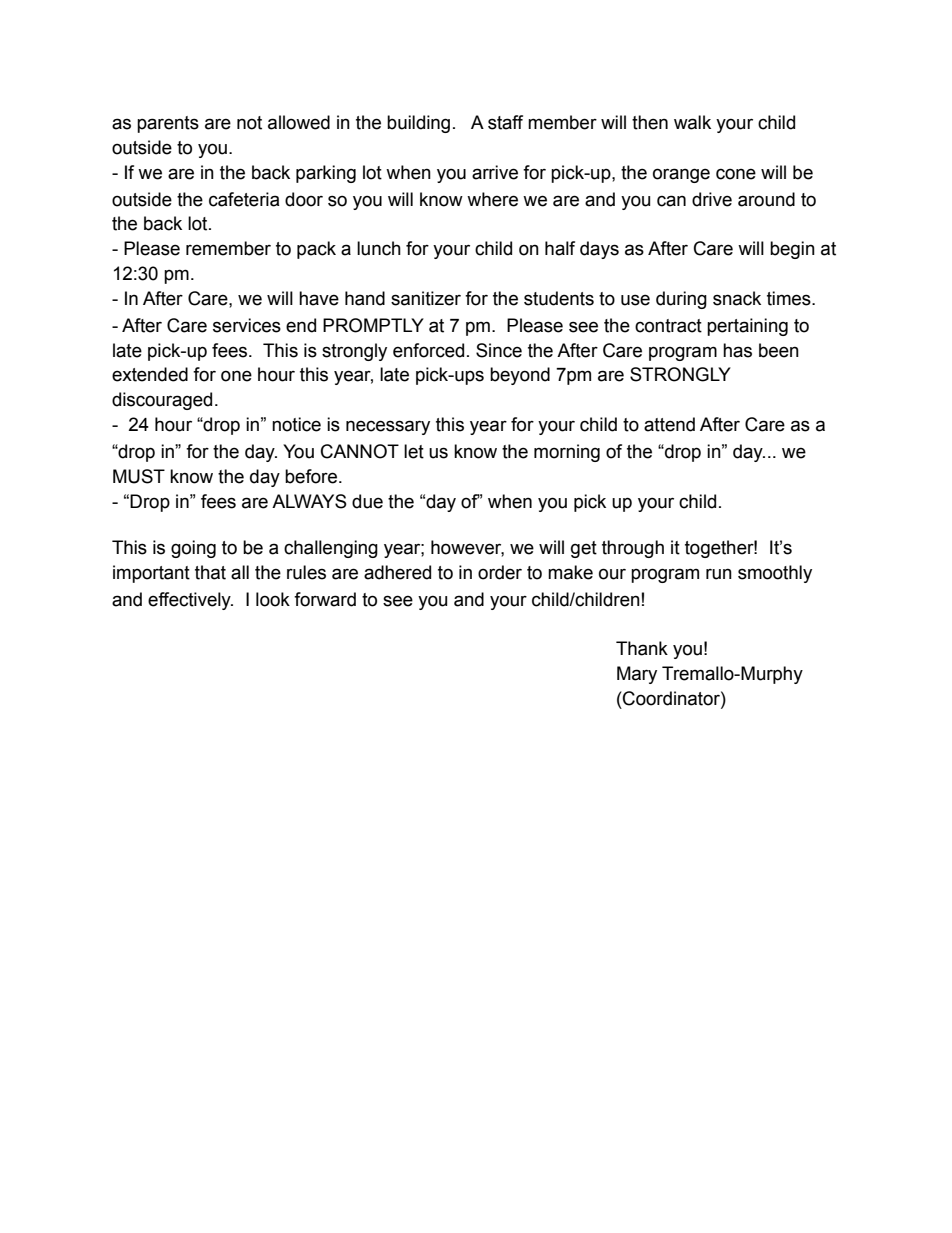 The height and width of the screenshot is (1233, 952). Describe the element at coordinates (168, 124) in the screenshot. I see `parents` at that location.
